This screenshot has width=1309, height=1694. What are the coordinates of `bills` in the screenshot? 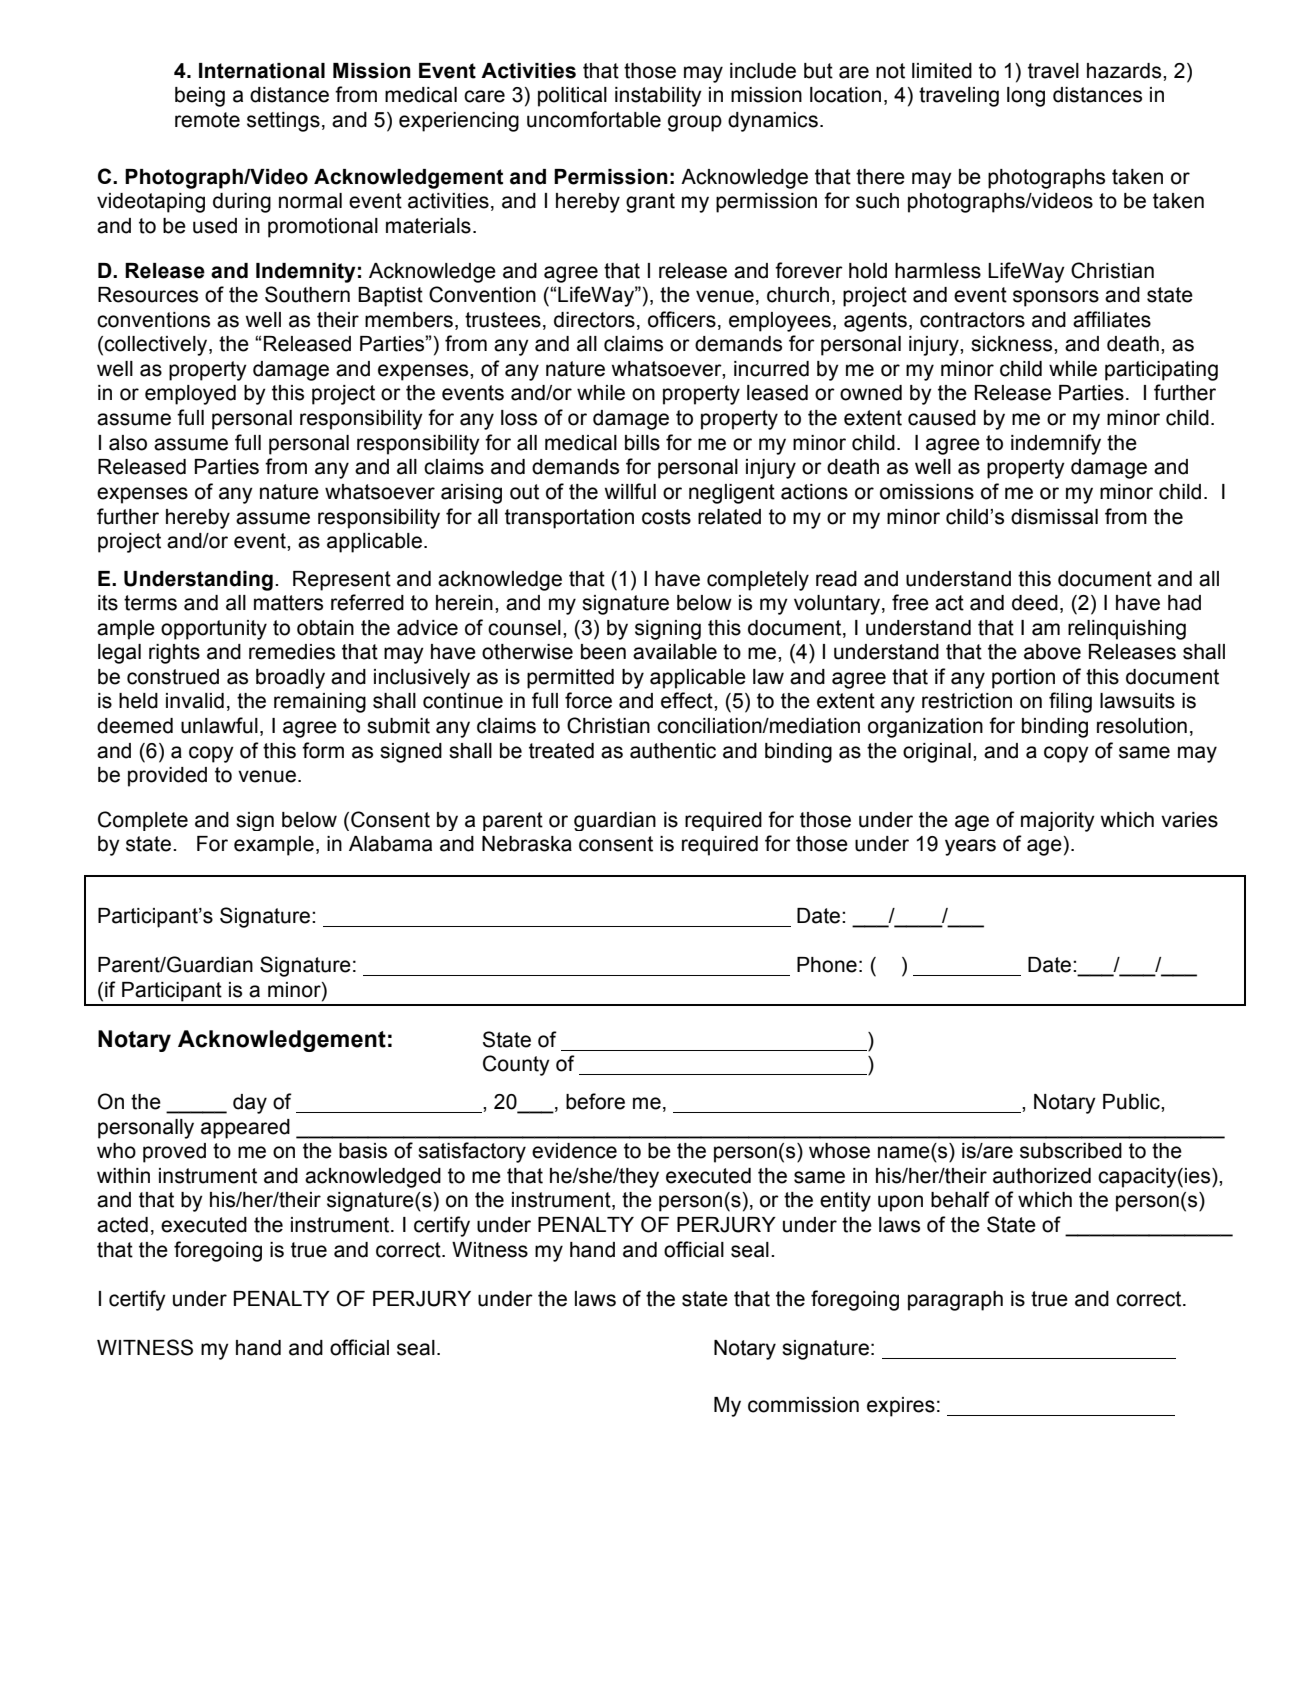 It's located at (642, 443).
